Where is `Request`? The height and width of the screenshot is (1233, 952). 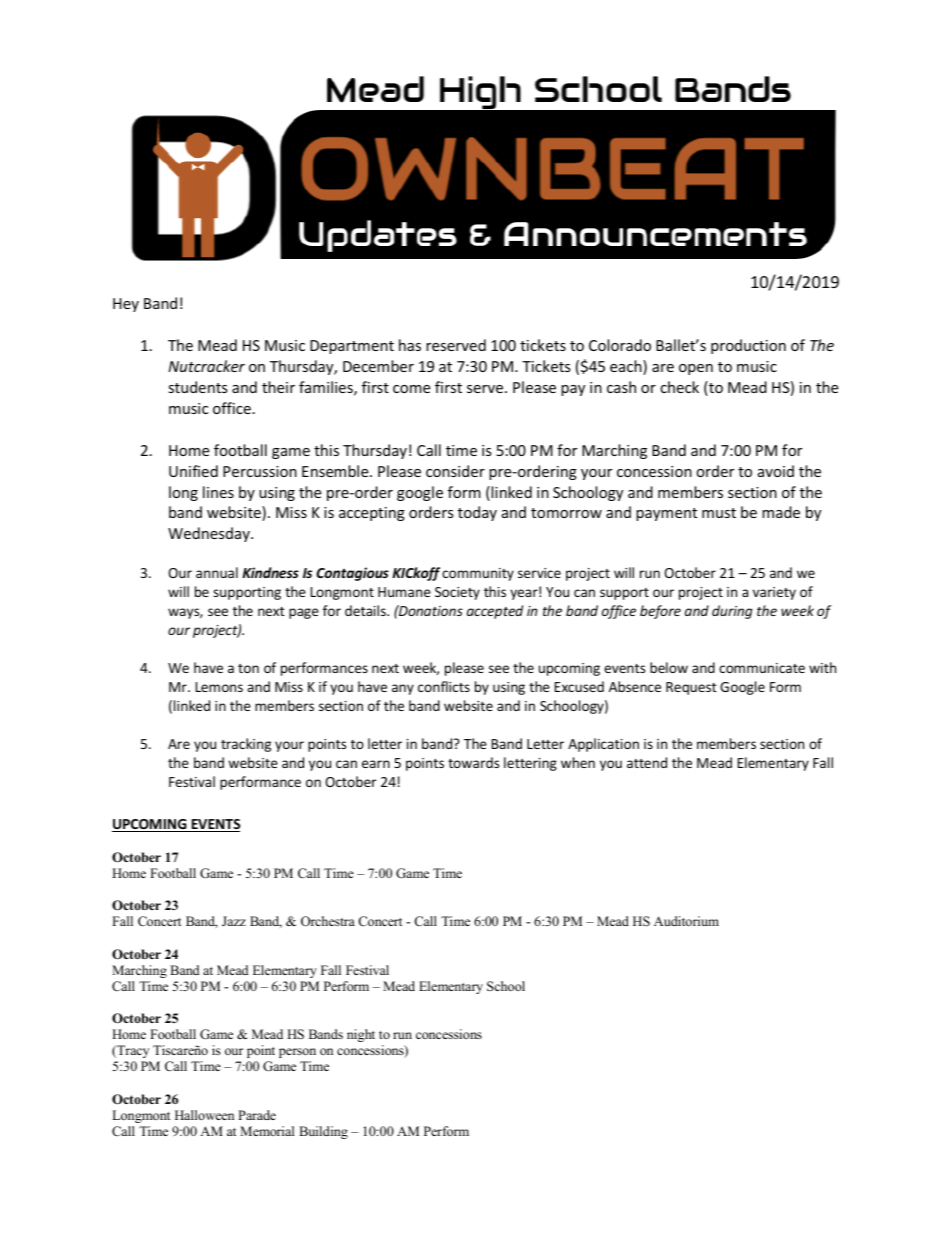 Request is located at coordinates (691, 688).
